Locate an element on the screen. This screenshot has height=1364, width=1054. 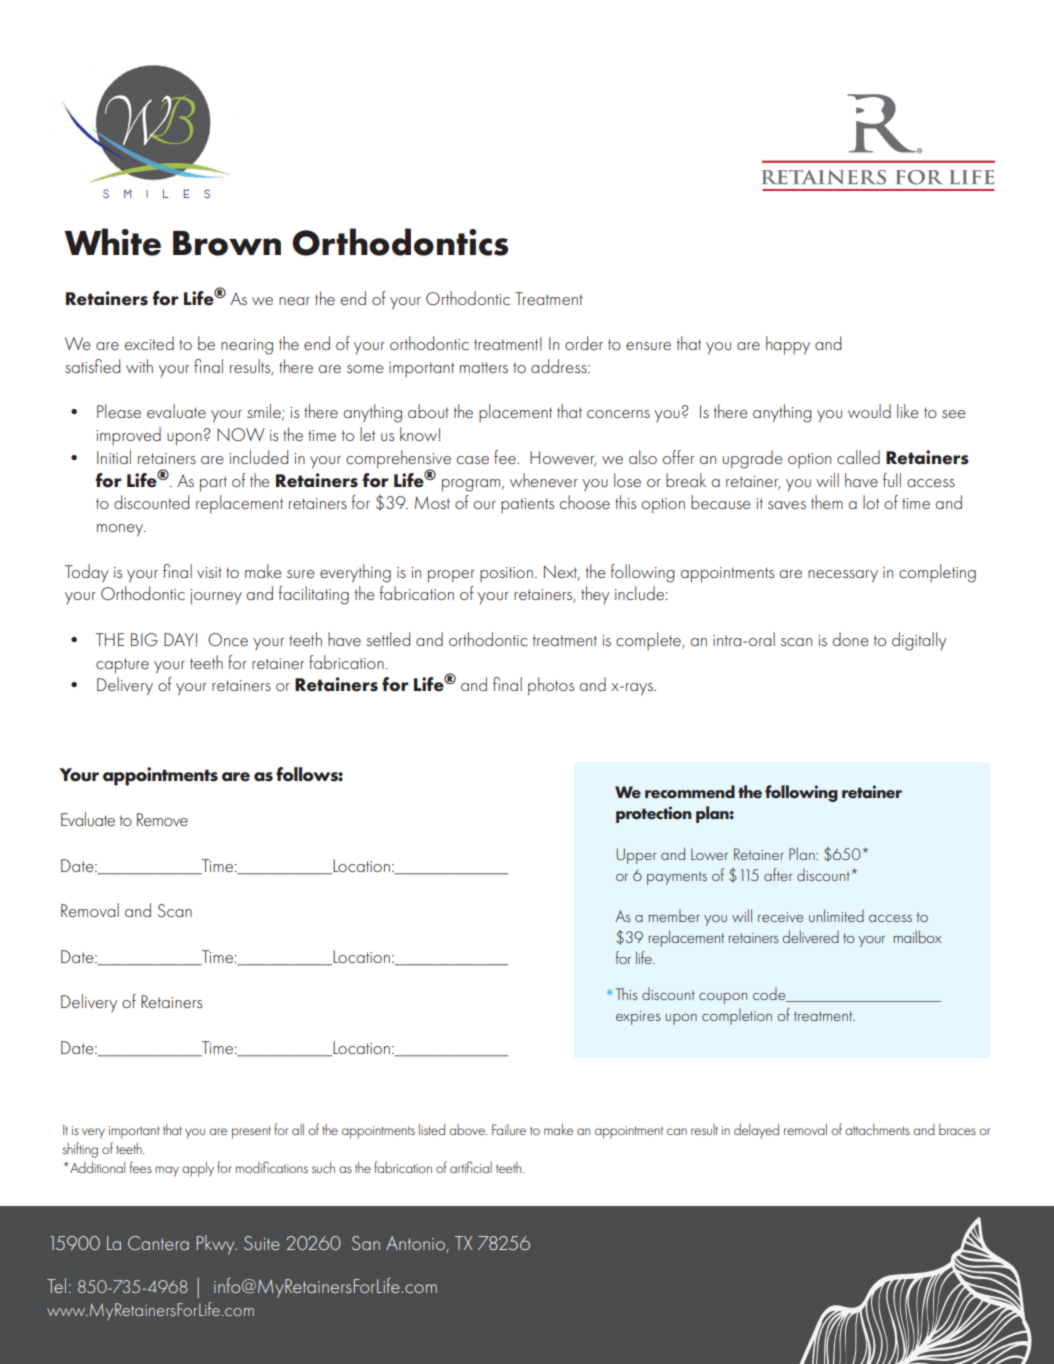
happy is located at coordinates (788, 345).
